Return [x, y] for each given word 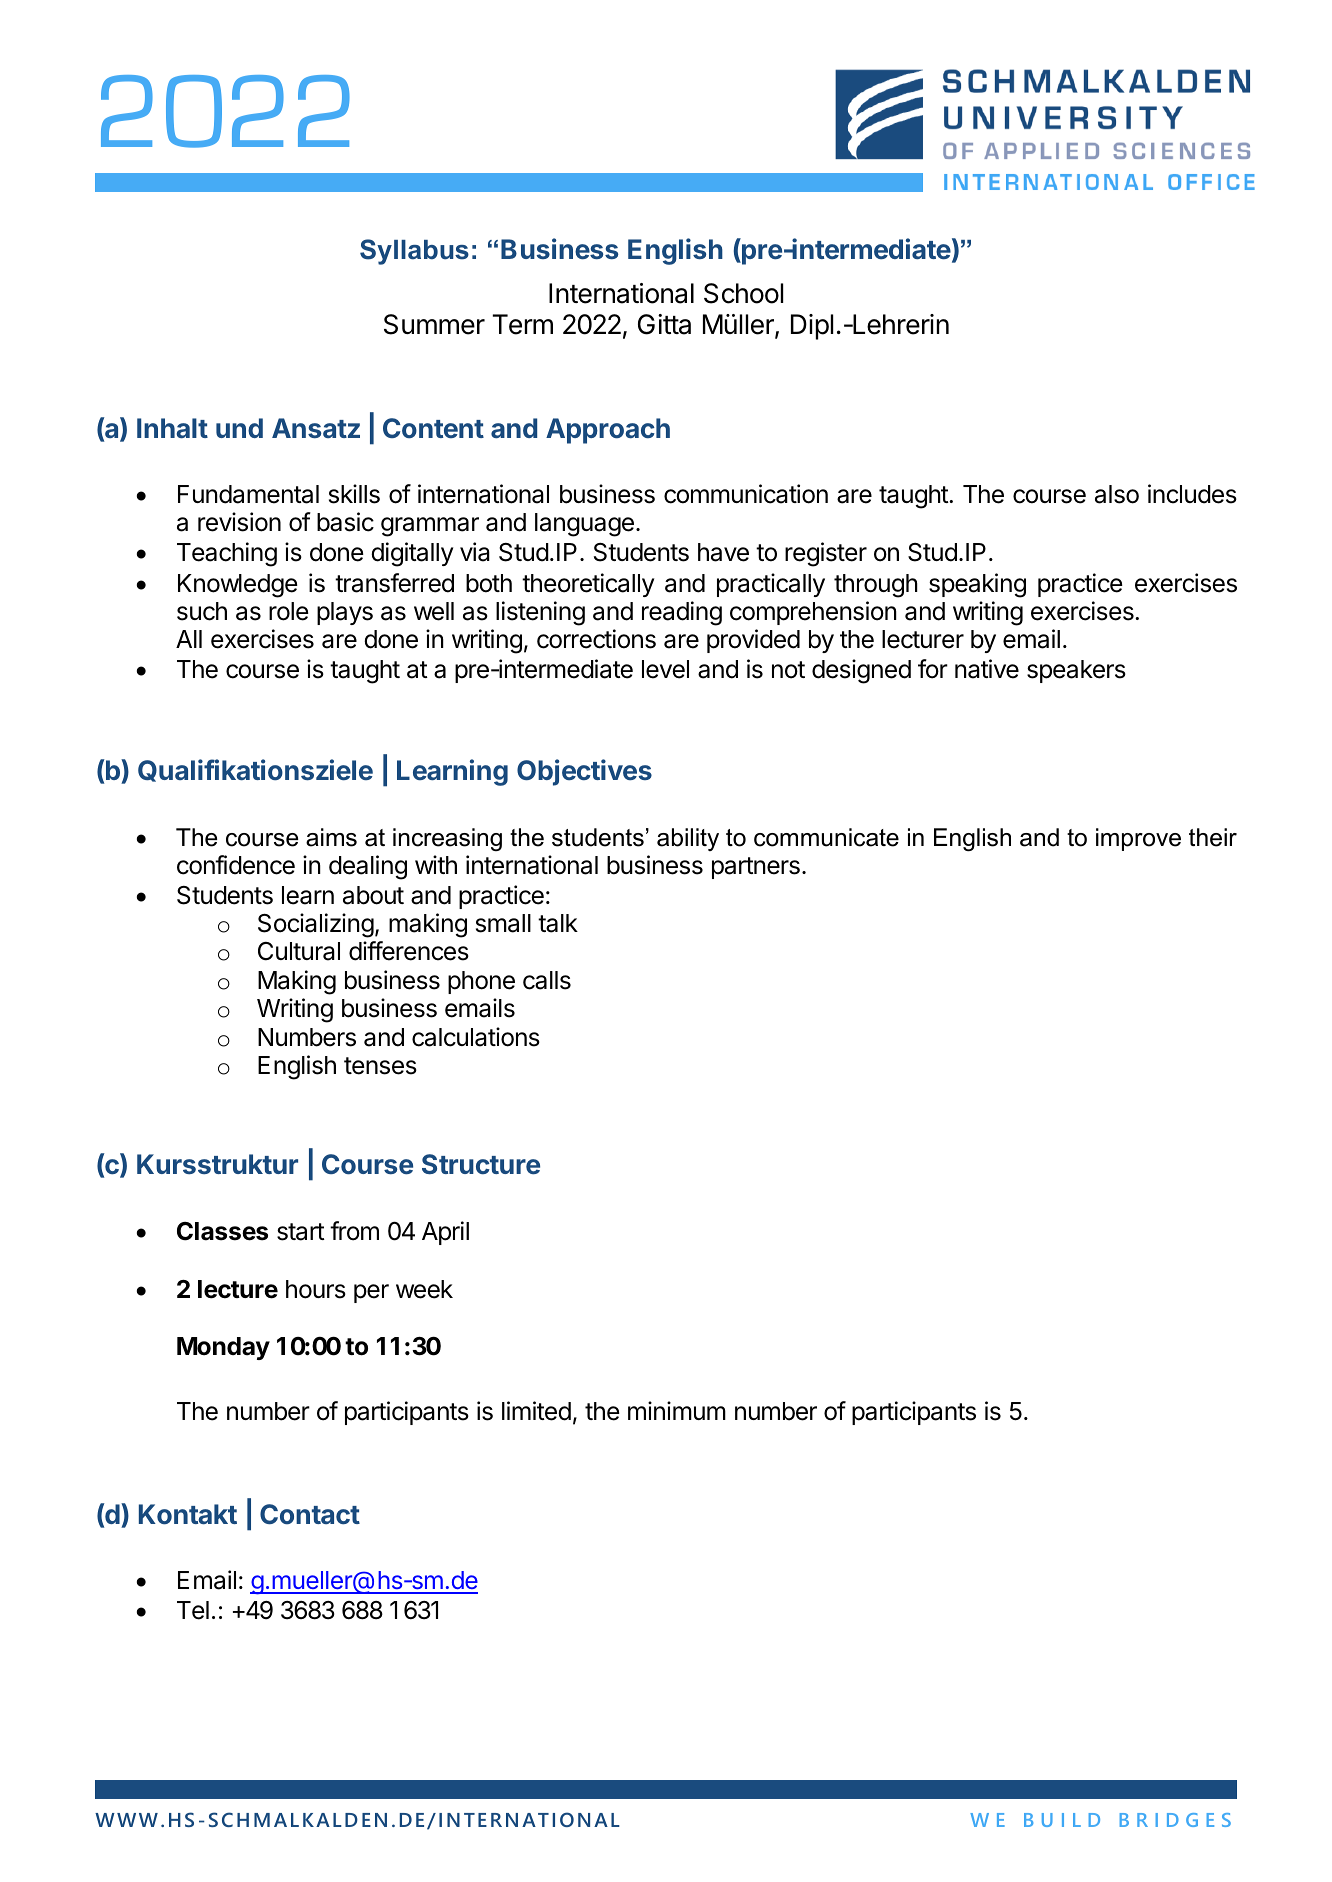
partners [756, 868]
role [289, 611]
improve [1138, 839]
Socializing [316, 925]
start [301, 1232]
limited [536, 1411]
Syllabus [414, 252]
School [743, 293]
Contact [310, 1514]
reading [682, 613]
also [1117, 494]
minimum [677, 1410]
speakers [1076, 671]
